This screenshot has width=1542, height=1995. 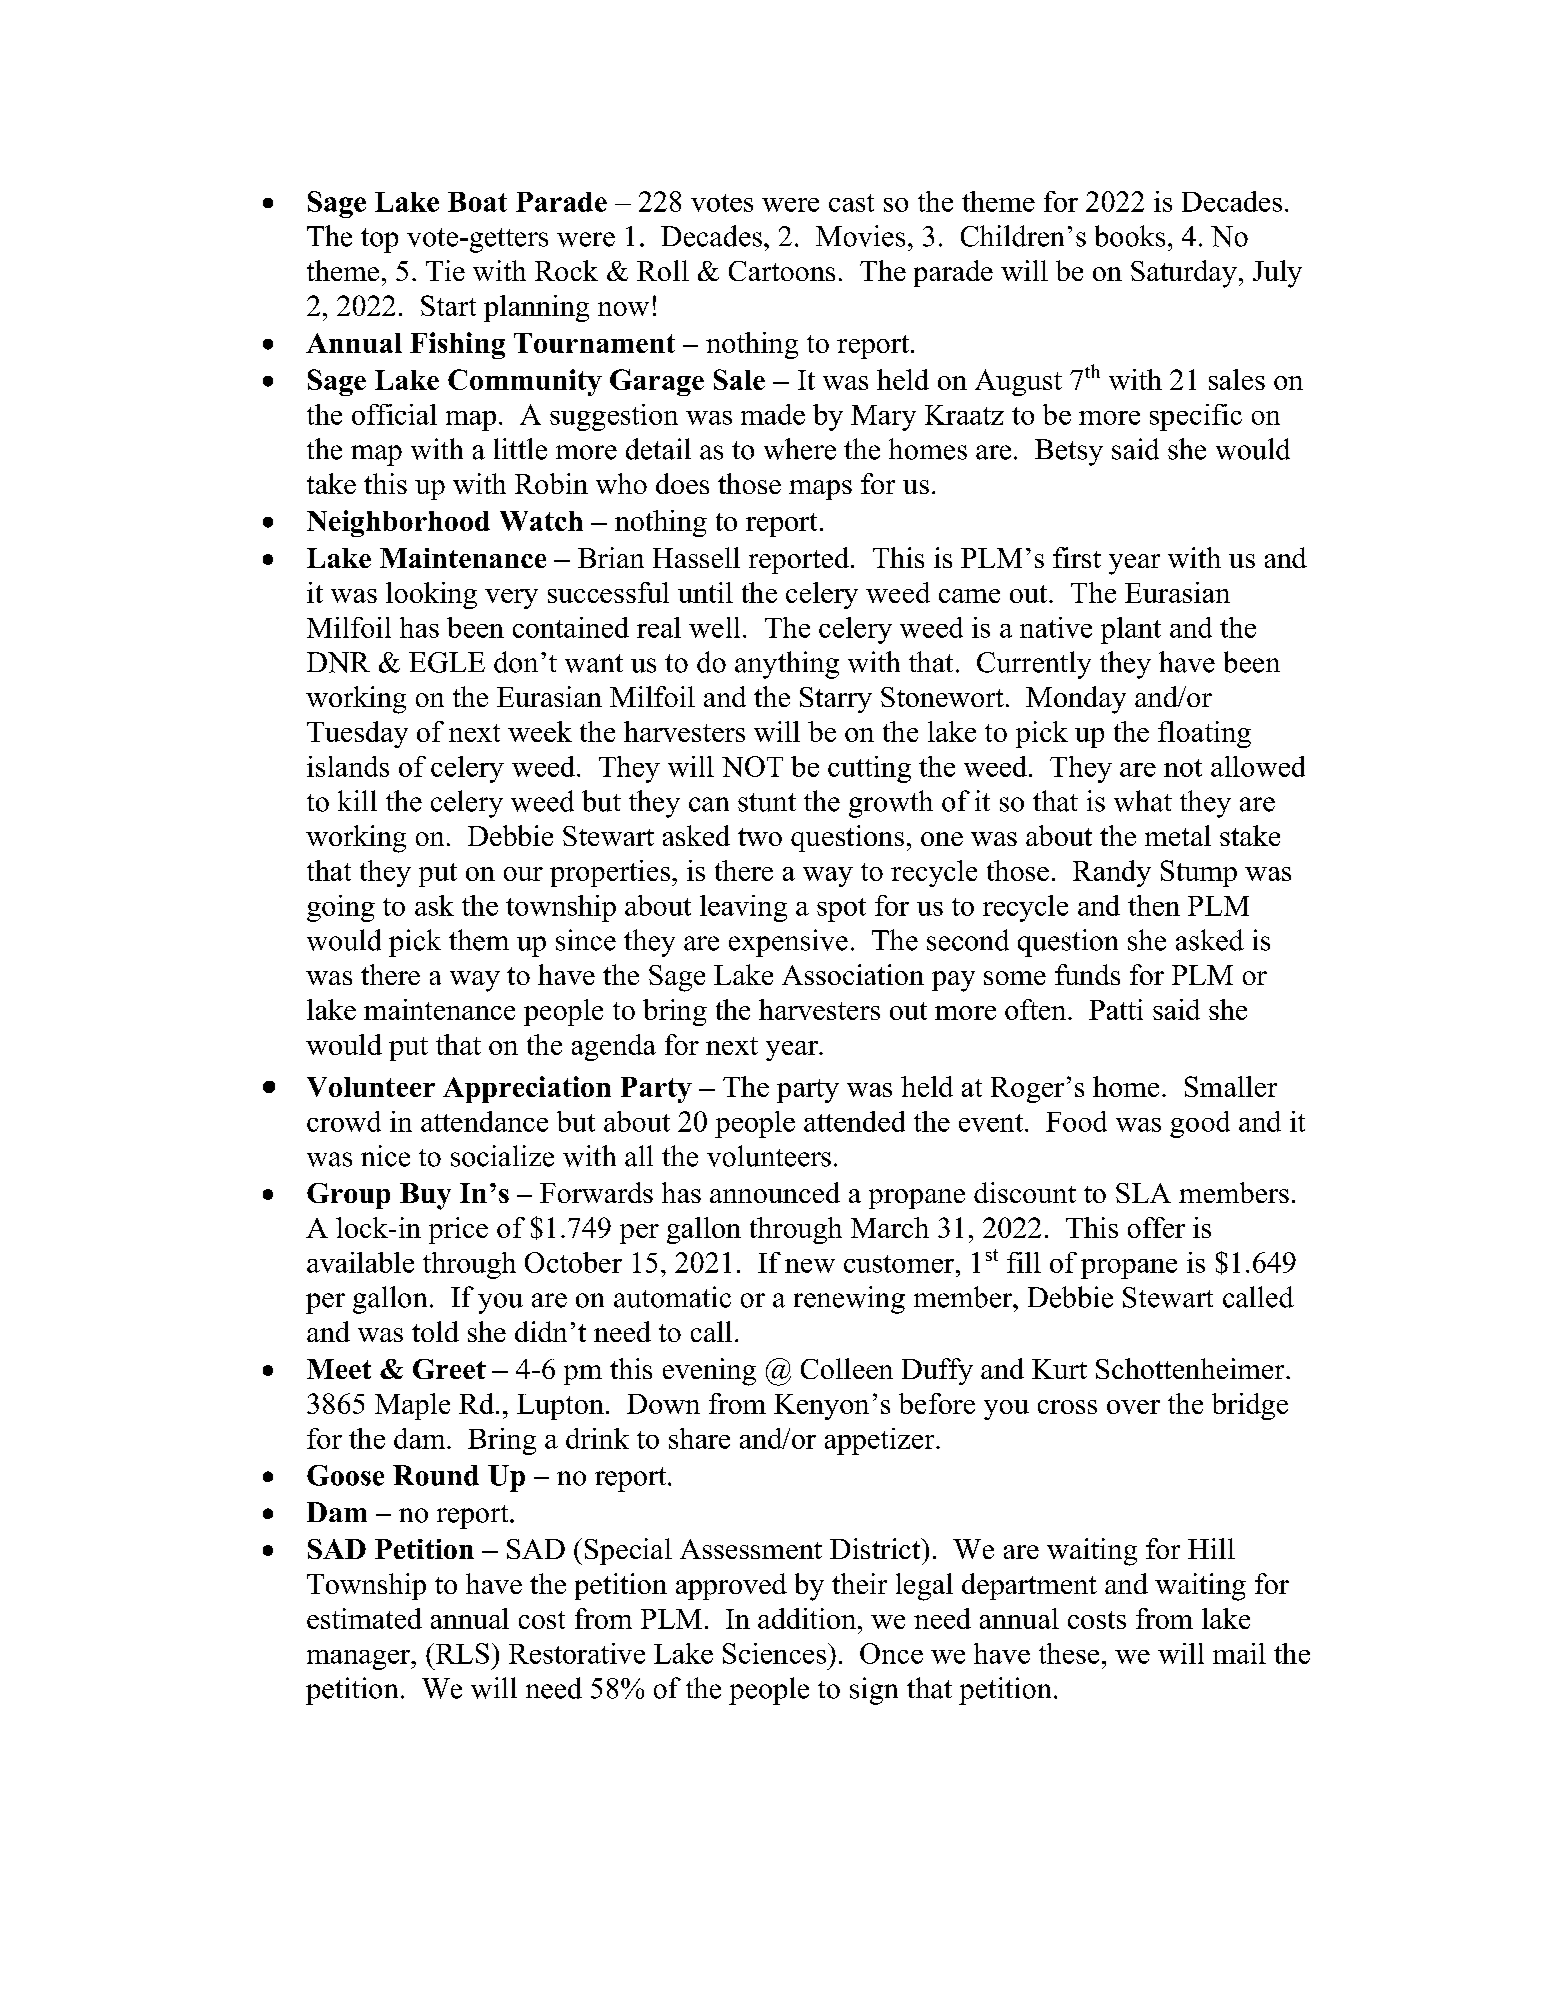 I want to click on told, so click(x=435, y=1331).
